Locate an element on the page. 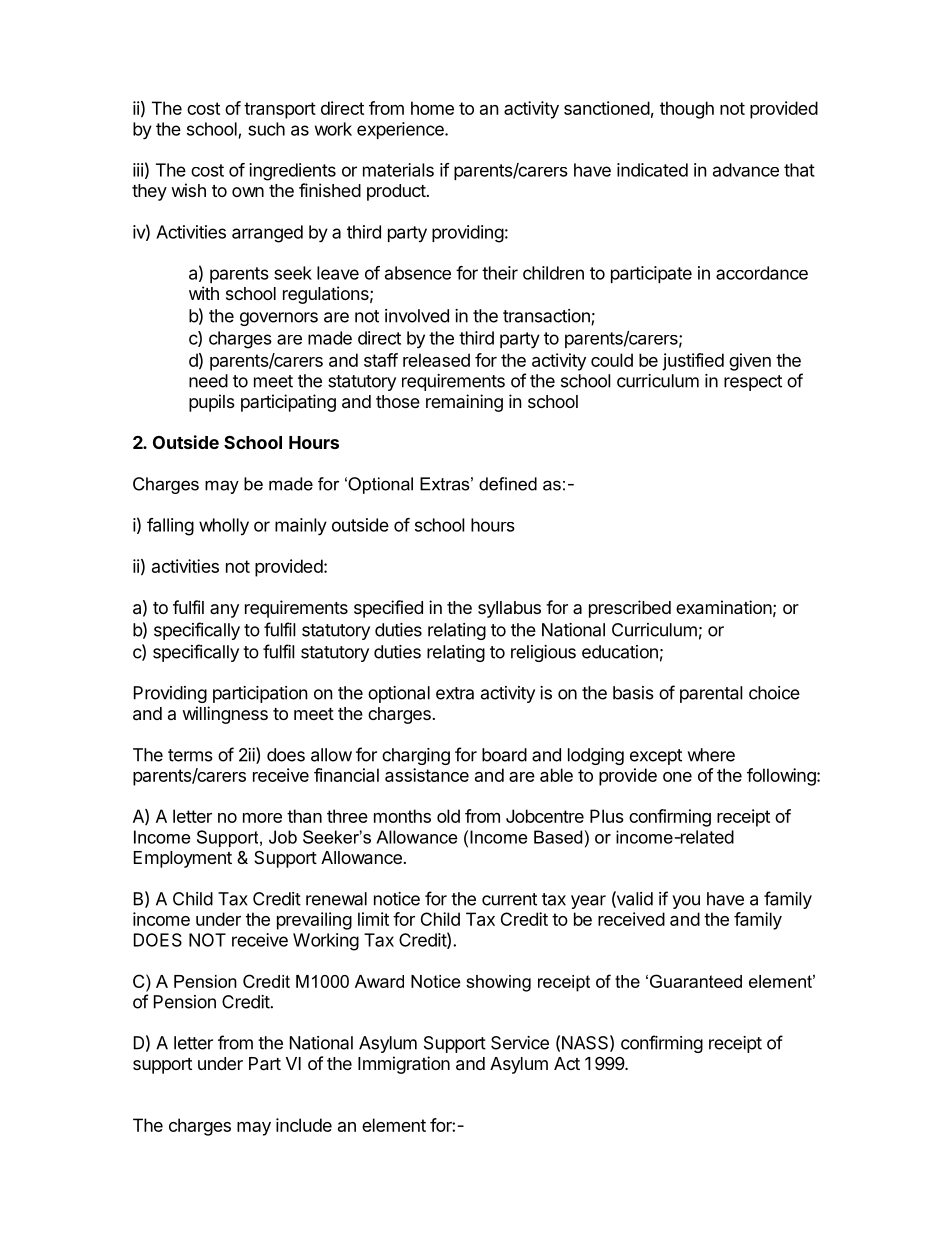  home is located at coordinates (432, 108).
